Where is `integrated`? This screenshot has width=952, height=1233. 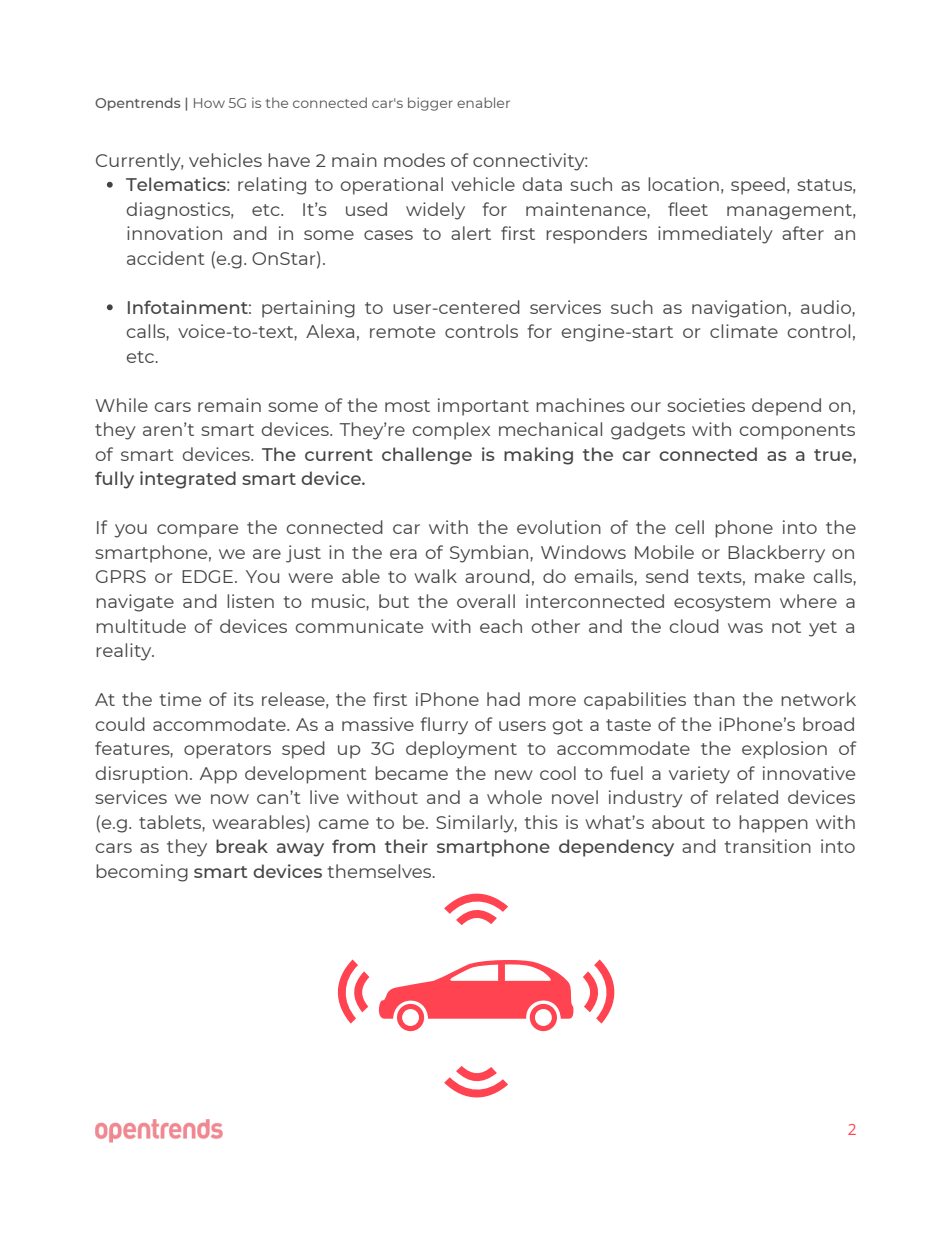
integrated is located at coordinates (188, 480).
